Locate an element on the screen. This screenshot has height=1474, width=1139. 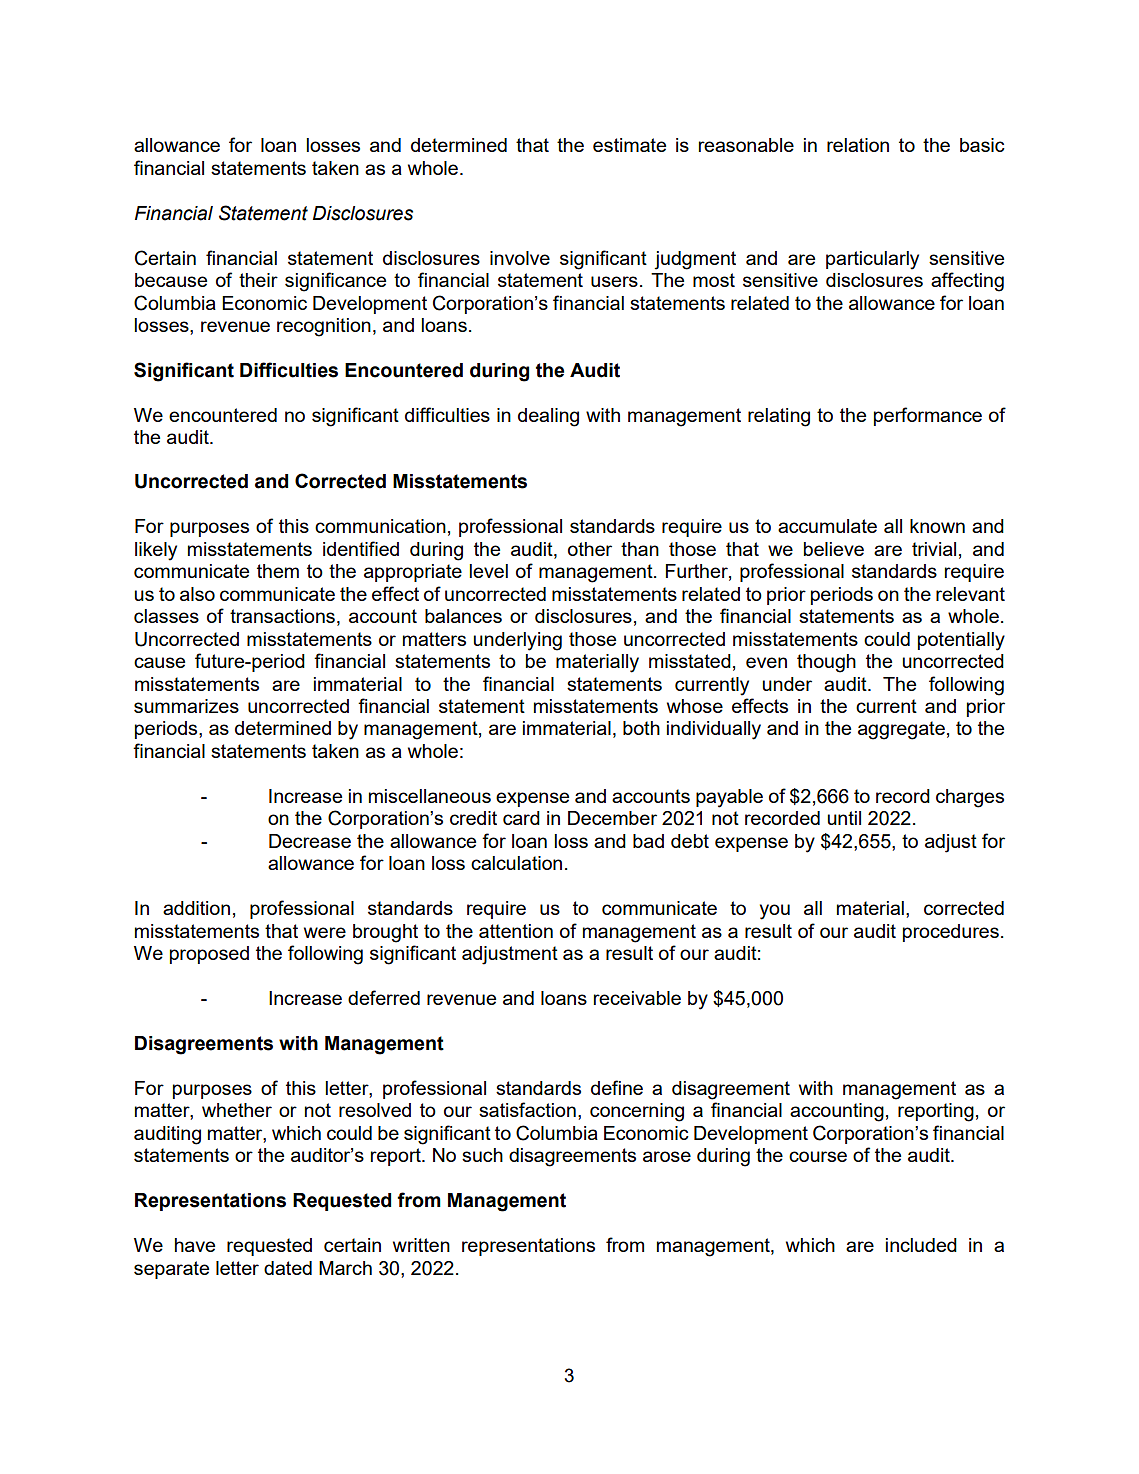
known is located at coordinates (937, 526).
